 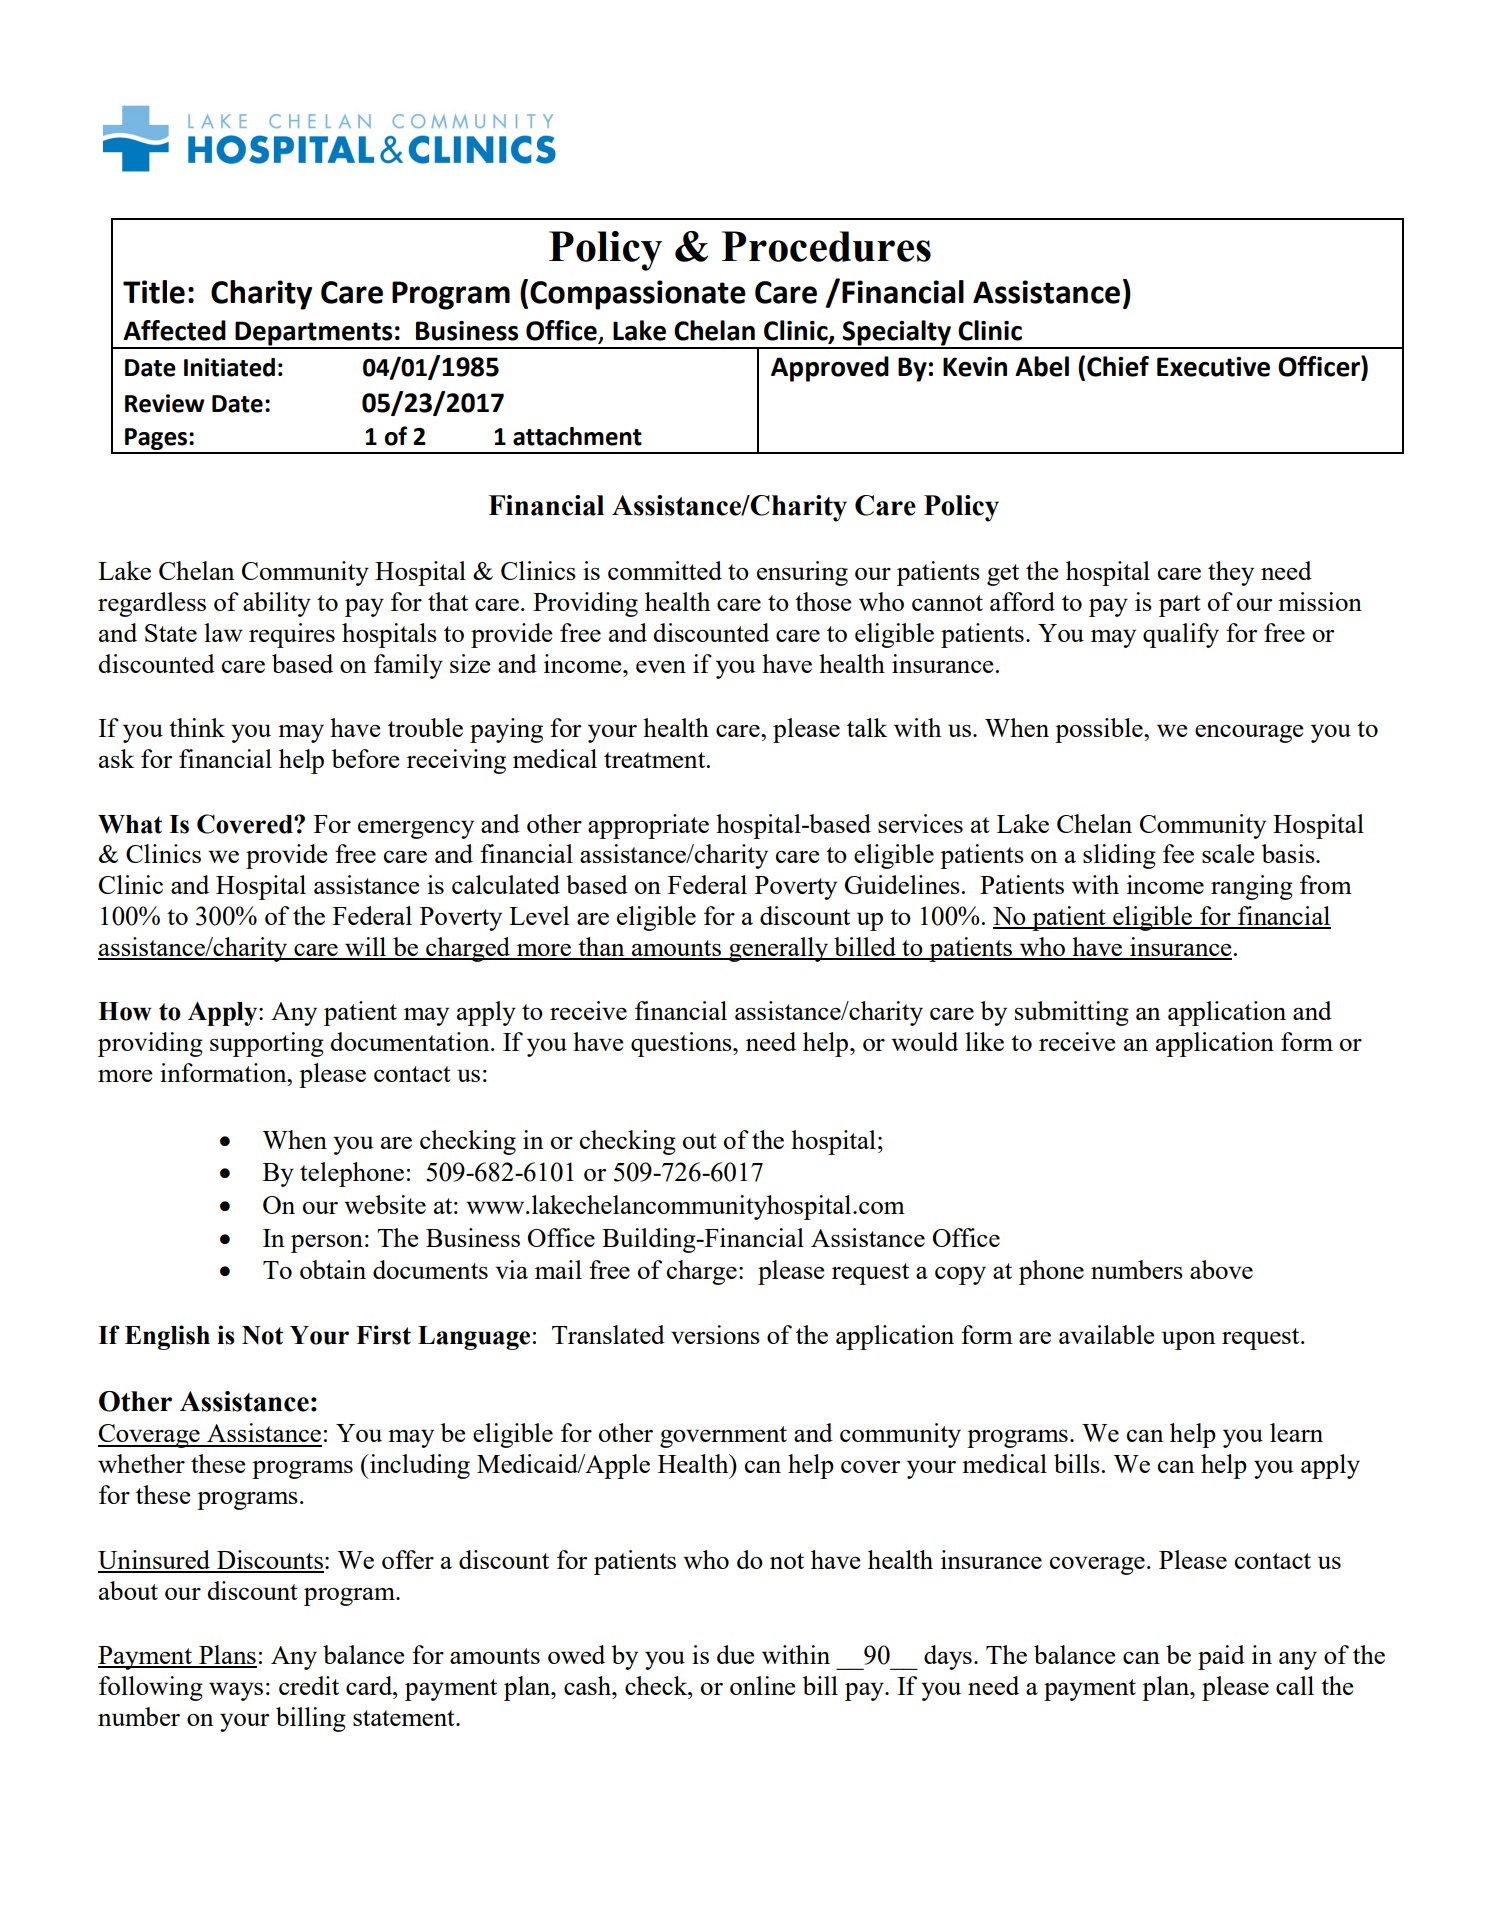 What do you see at coordinates (1181, 635) in the screenshot?
I see `qualify` at bounding box center [1181, 635].
